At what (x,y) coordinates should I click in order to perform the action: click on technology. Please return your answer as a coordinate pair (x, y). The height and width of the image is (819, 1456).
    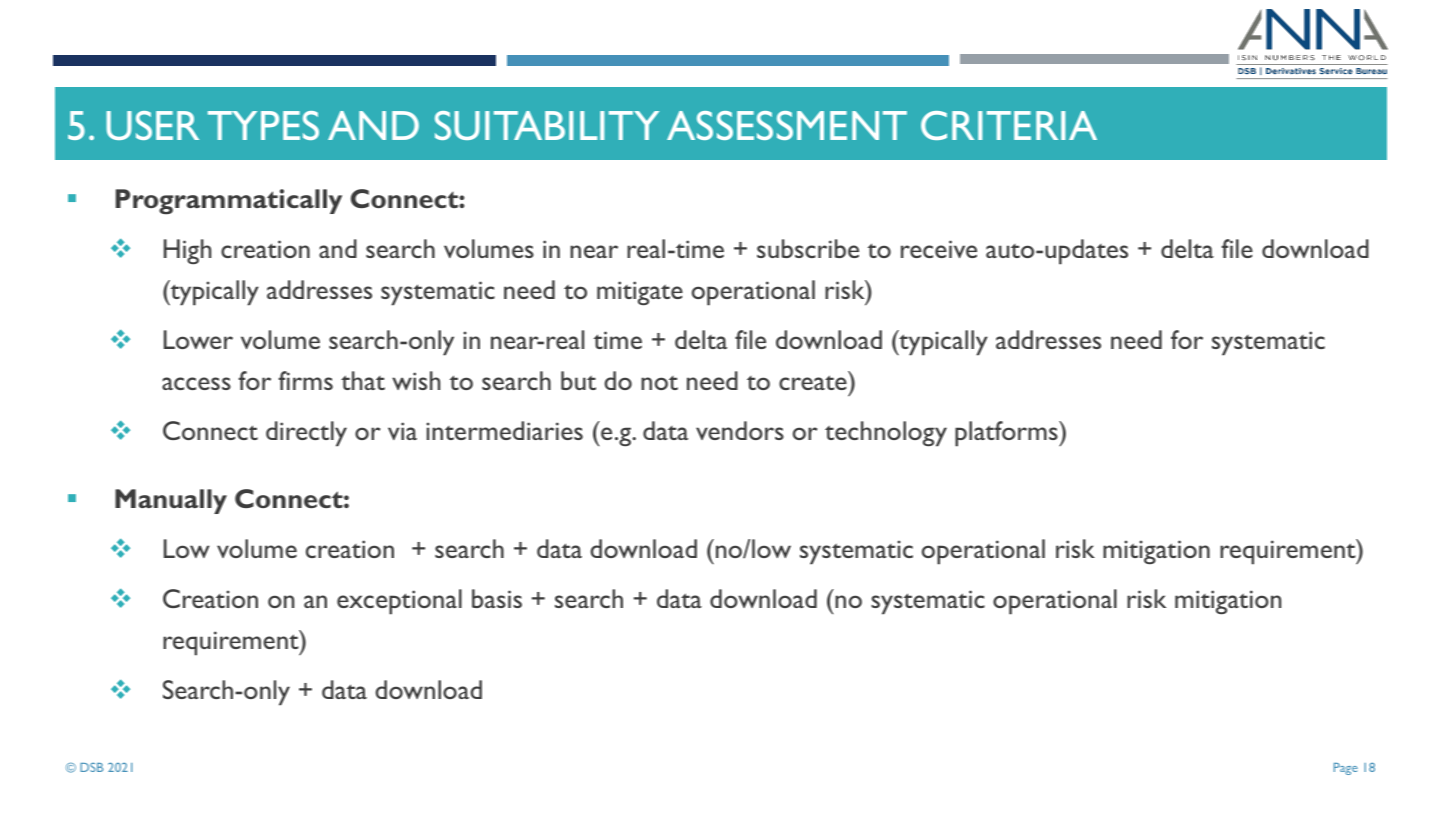
    Looking at the image, I should click on (886, 434).
